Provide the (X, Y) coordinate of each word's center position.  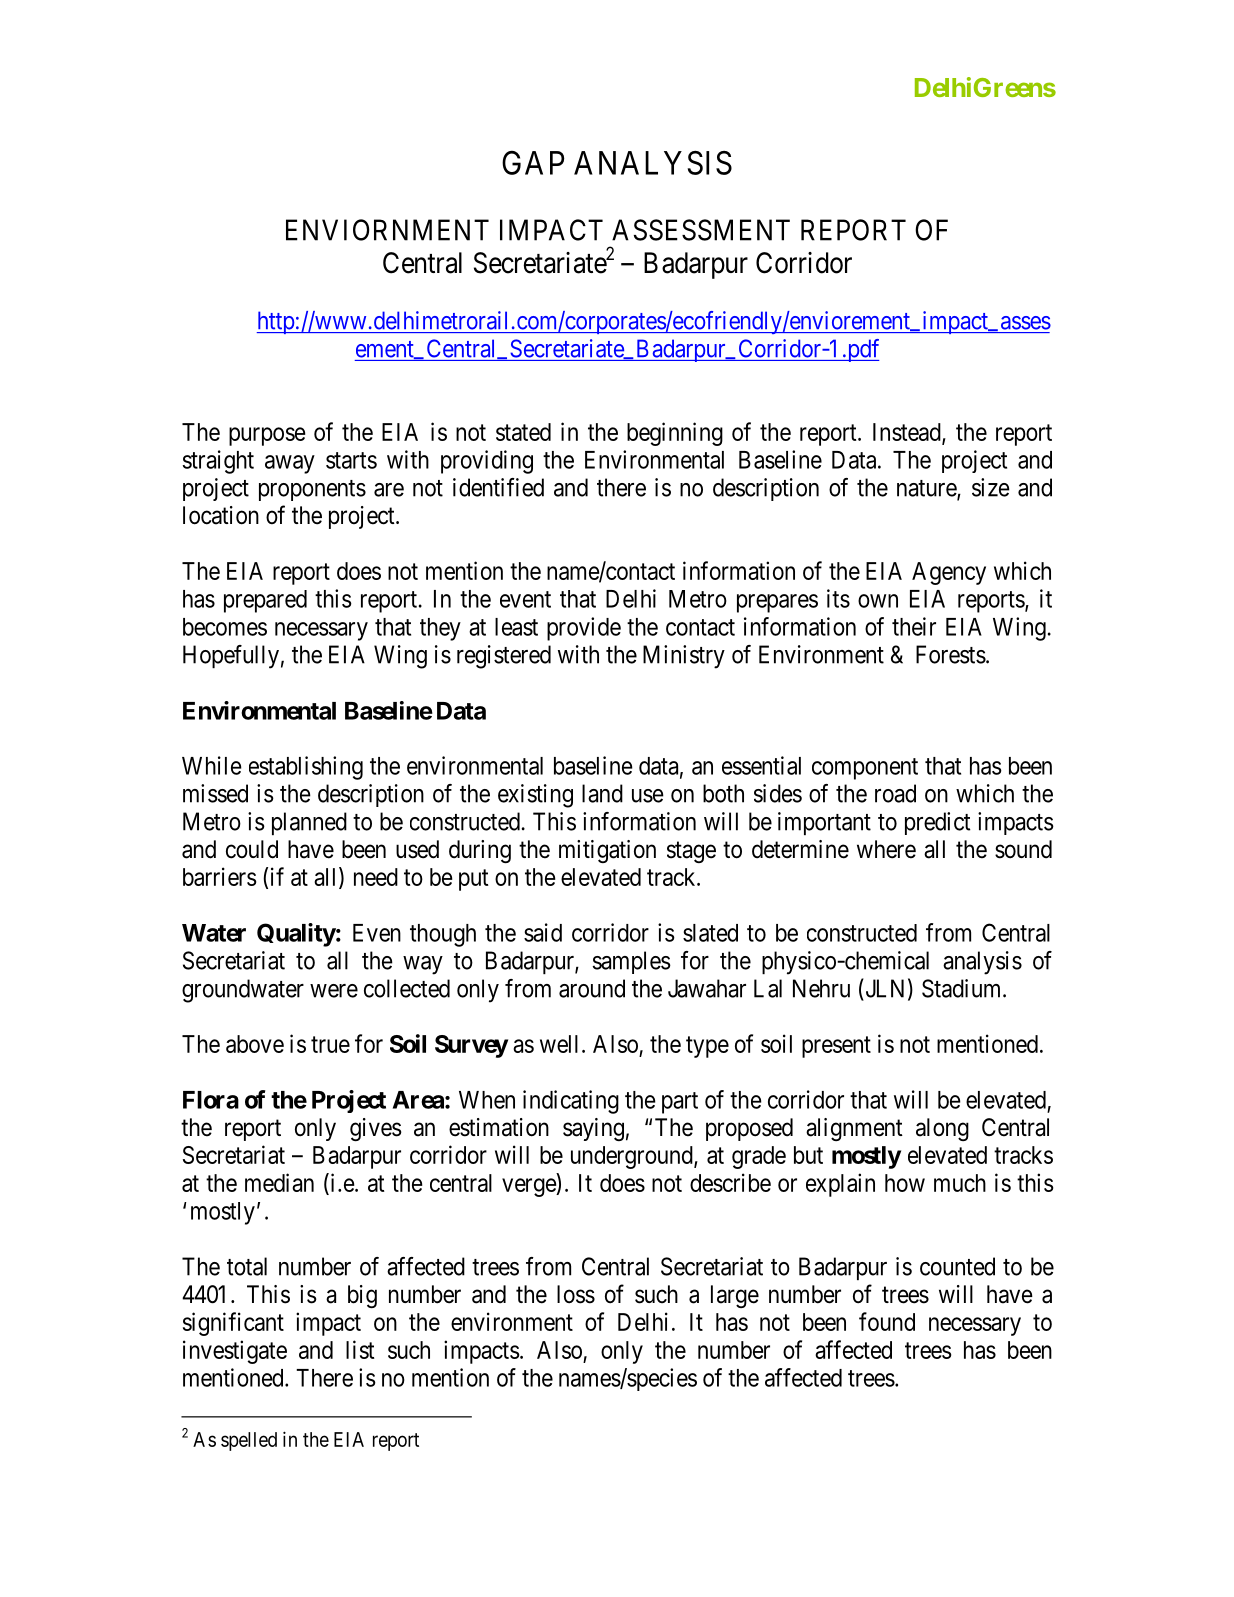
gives (376, 1129)
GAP (533, 162)
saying (593, 1129)
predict (938, 823)
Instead (908, 433)
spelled (249, 1441)
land (602, 793)
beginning (675, 434)
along (942, 1129)
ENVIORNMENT (387, 230)
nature (927, 489)
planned (309, 823)
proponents (312, 490)
